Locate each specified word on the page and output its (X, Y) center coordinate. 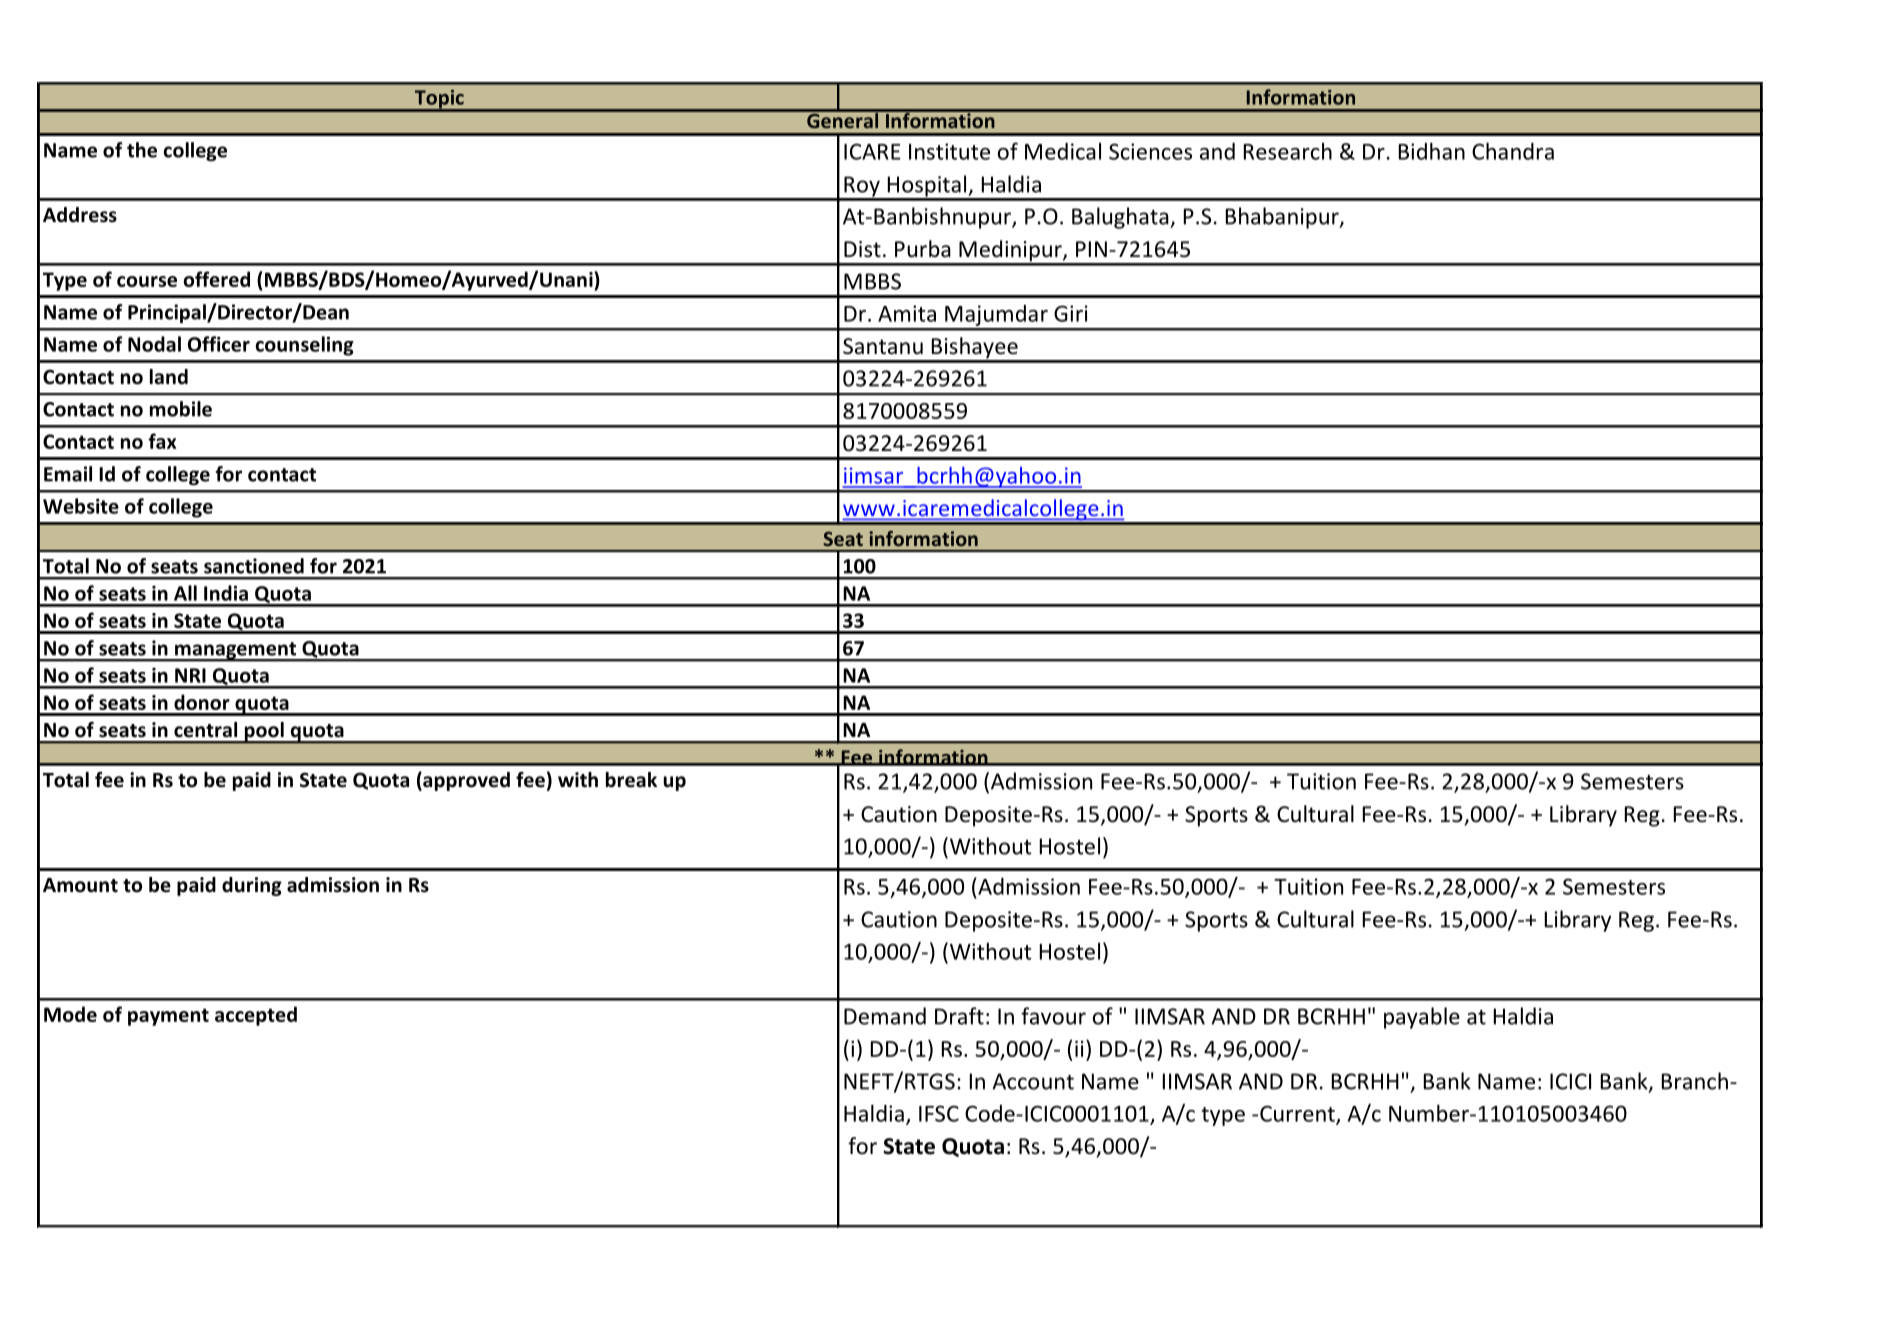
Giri (1071, 313)
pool (264, 732)
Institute (949, 151)
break (631, 780)
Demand (885, 1016)
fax (162, 441)
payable (1422, 1018)
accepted (256, 1016)
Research (1288, 151)
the (142, 150)
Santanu (883, 346)
